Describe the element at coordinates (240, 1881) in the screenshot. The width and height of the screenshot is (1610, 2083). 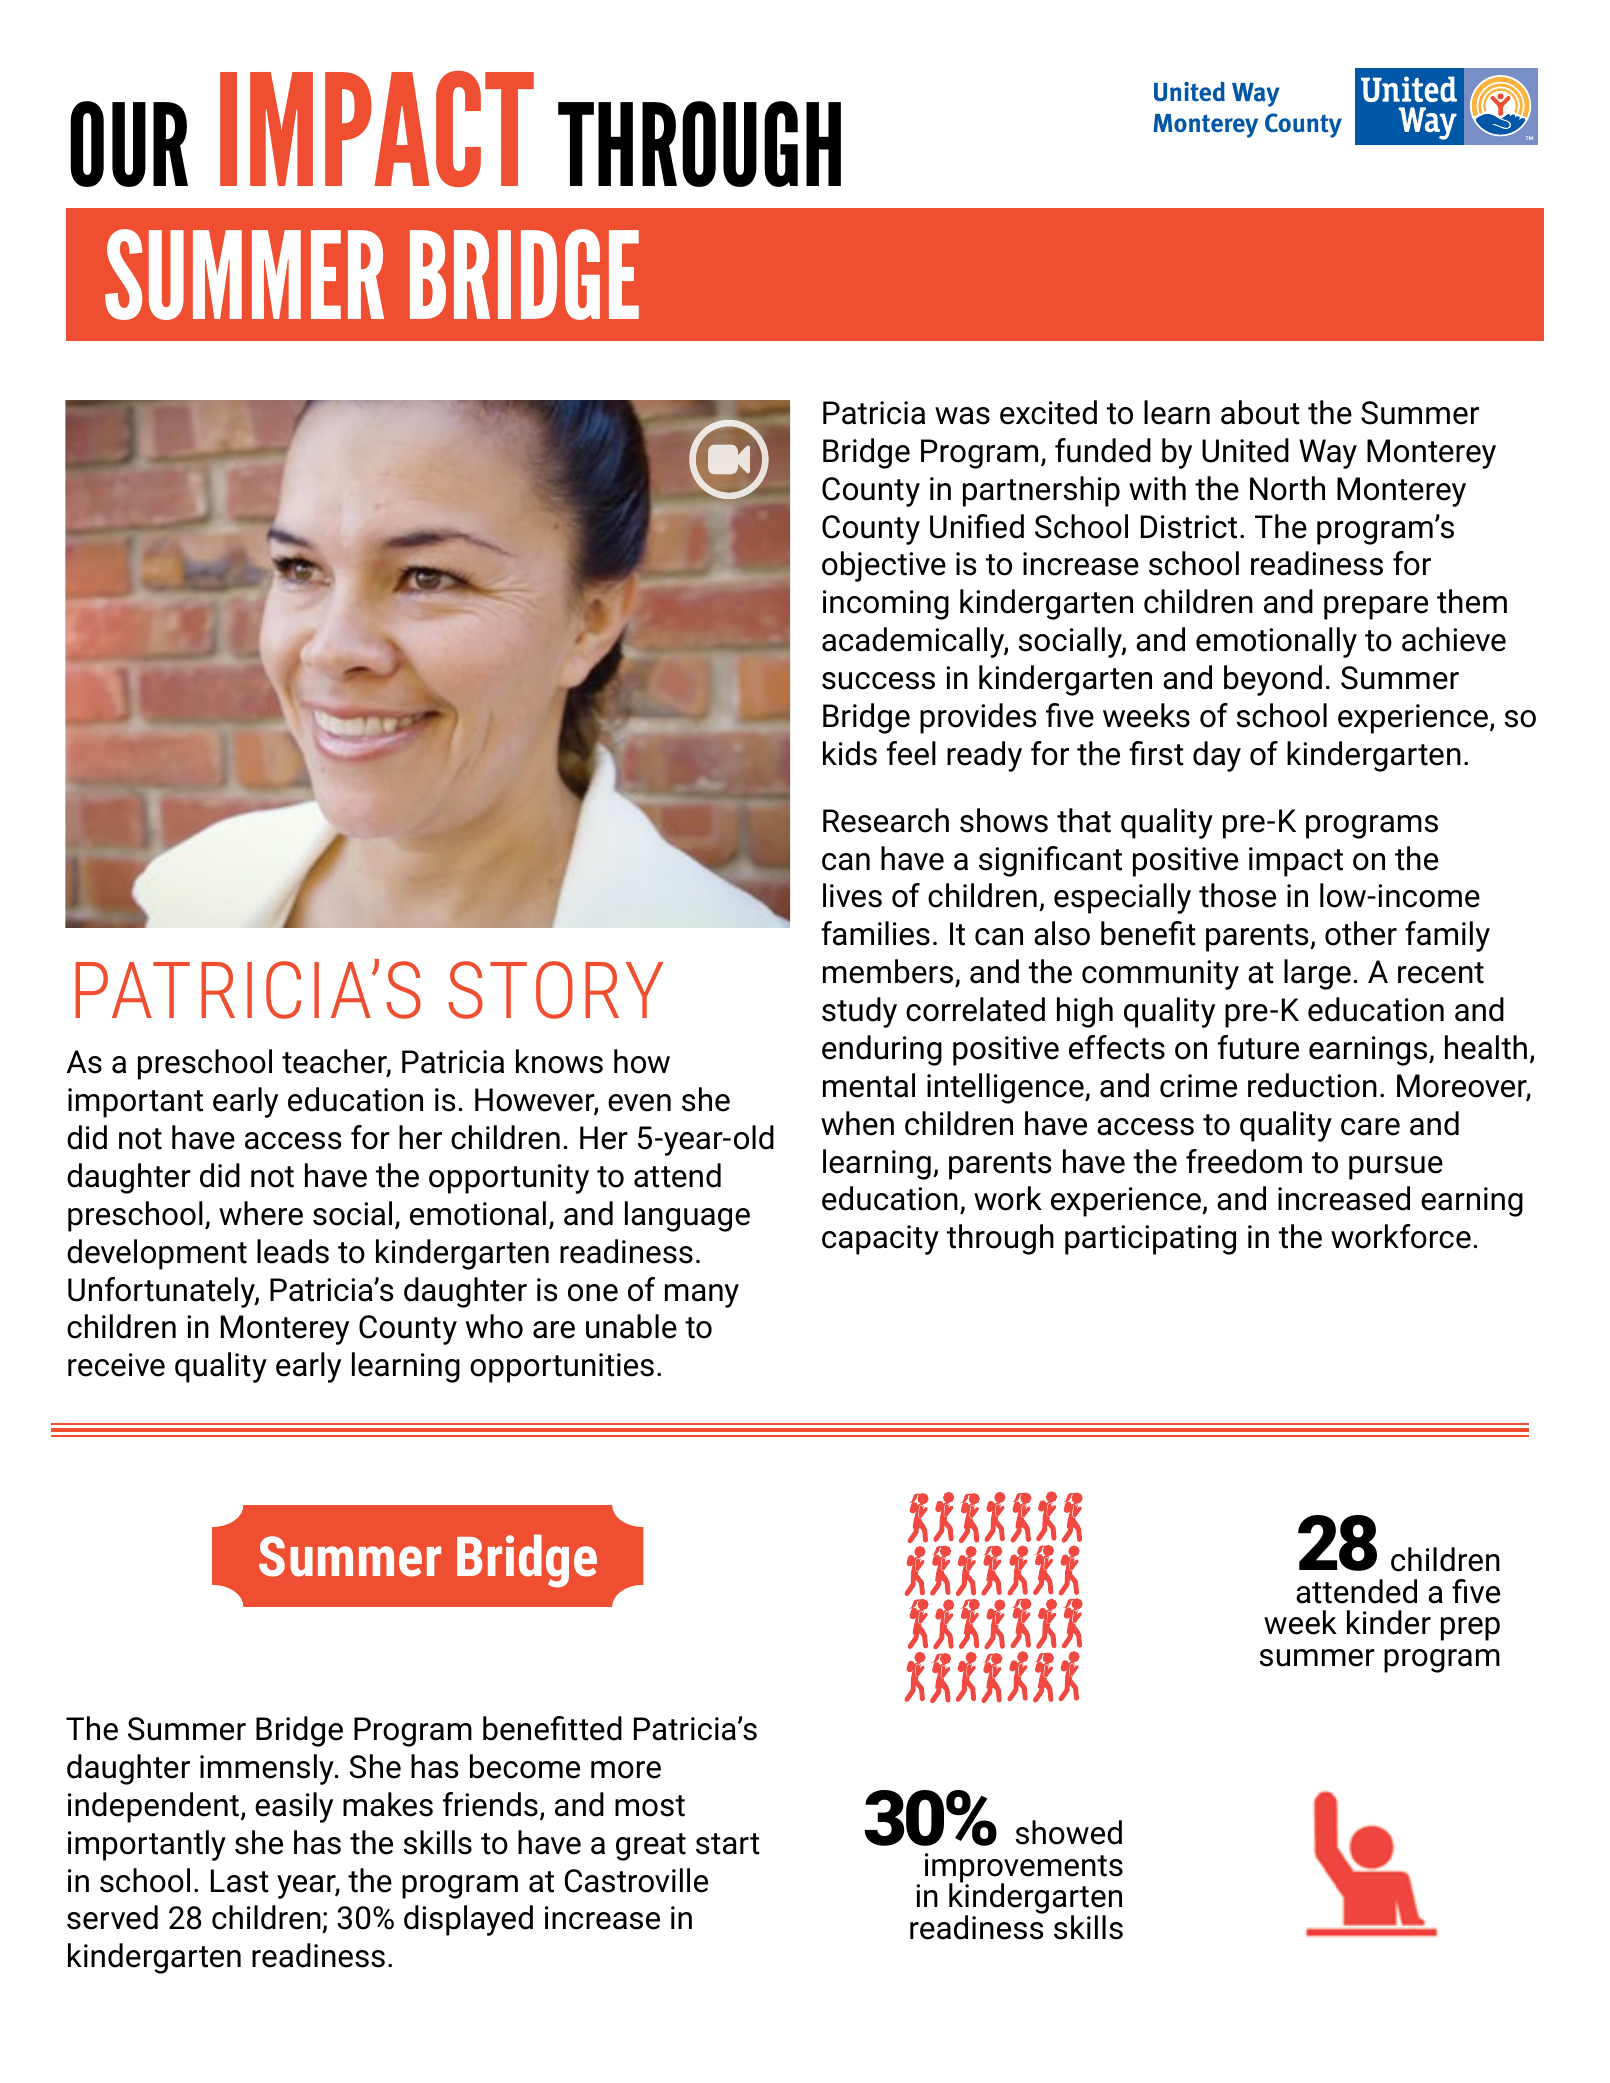
I see `Last` at that location.
